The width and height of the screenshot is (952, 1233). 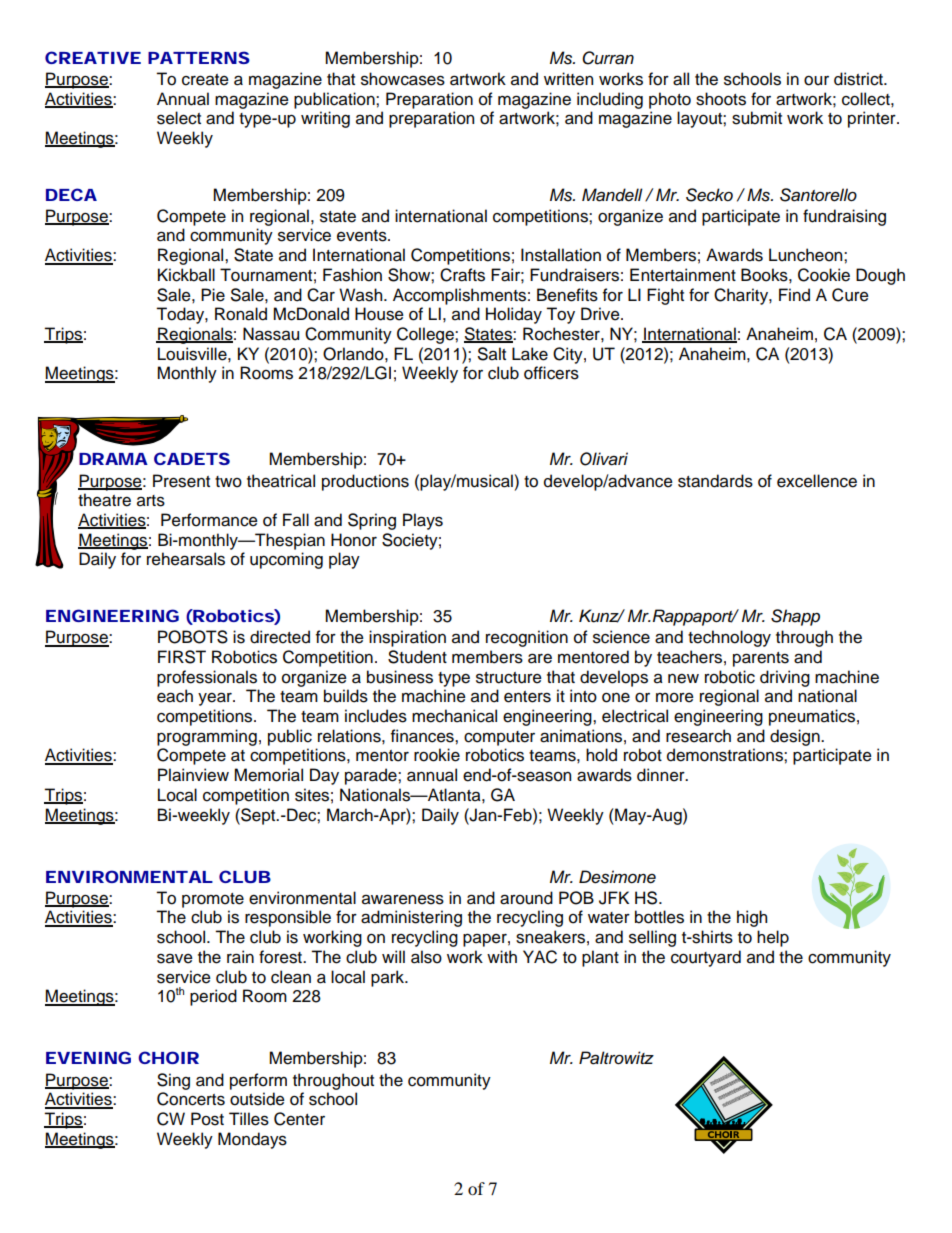 I want to click on Center, so click(x=299, y=1119).
